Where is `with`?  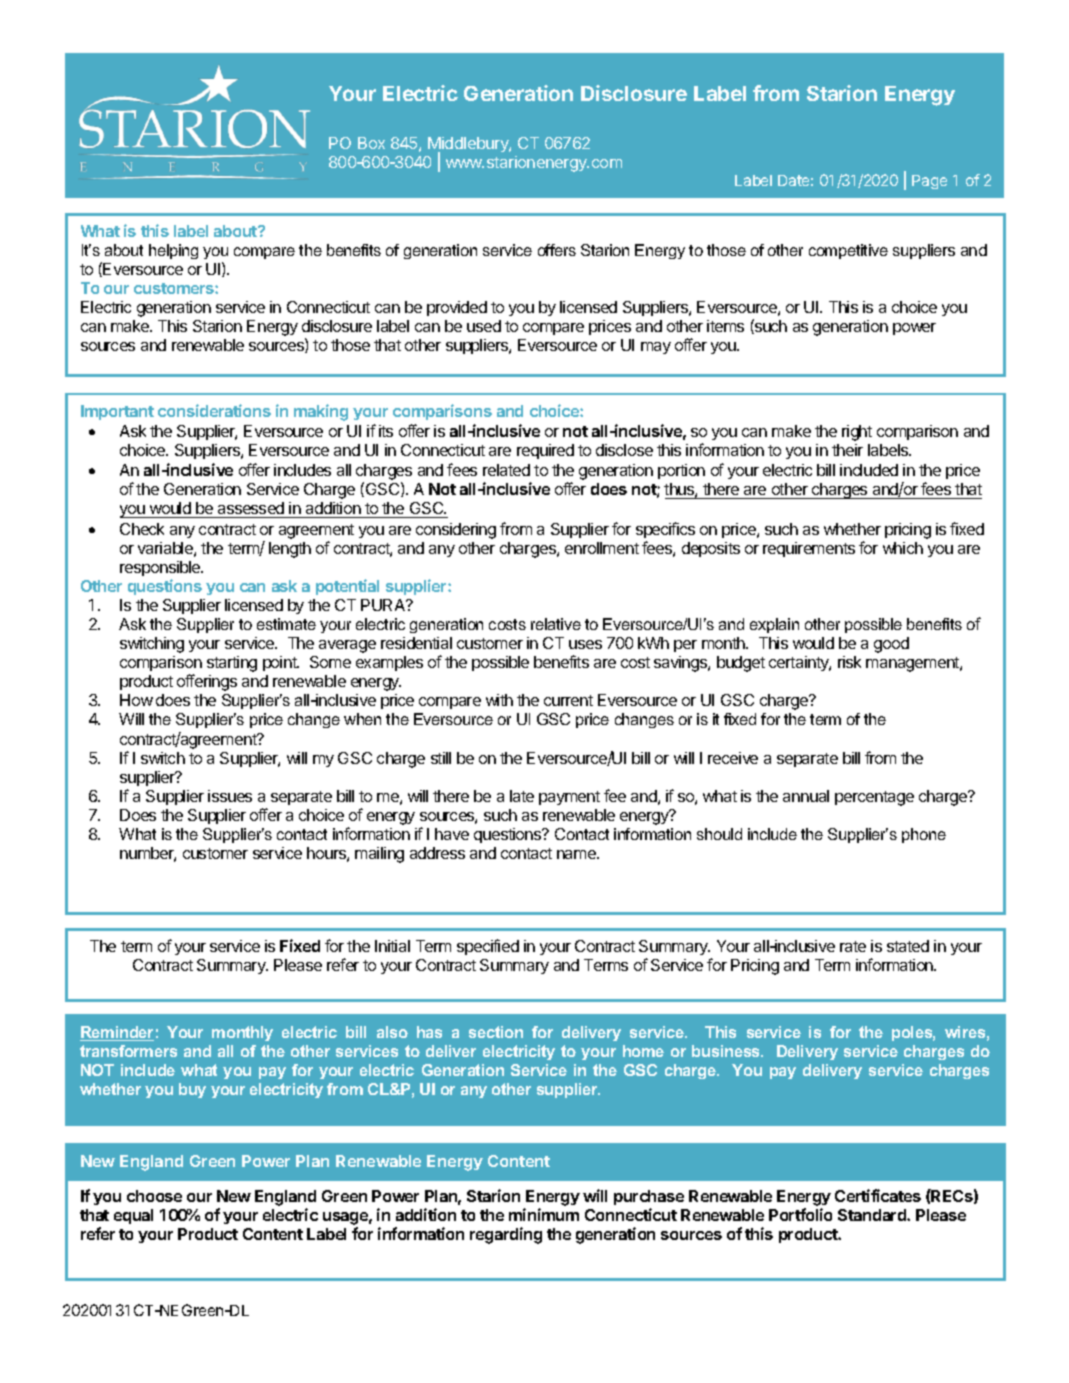
with is located at coordinates (499, 700).
